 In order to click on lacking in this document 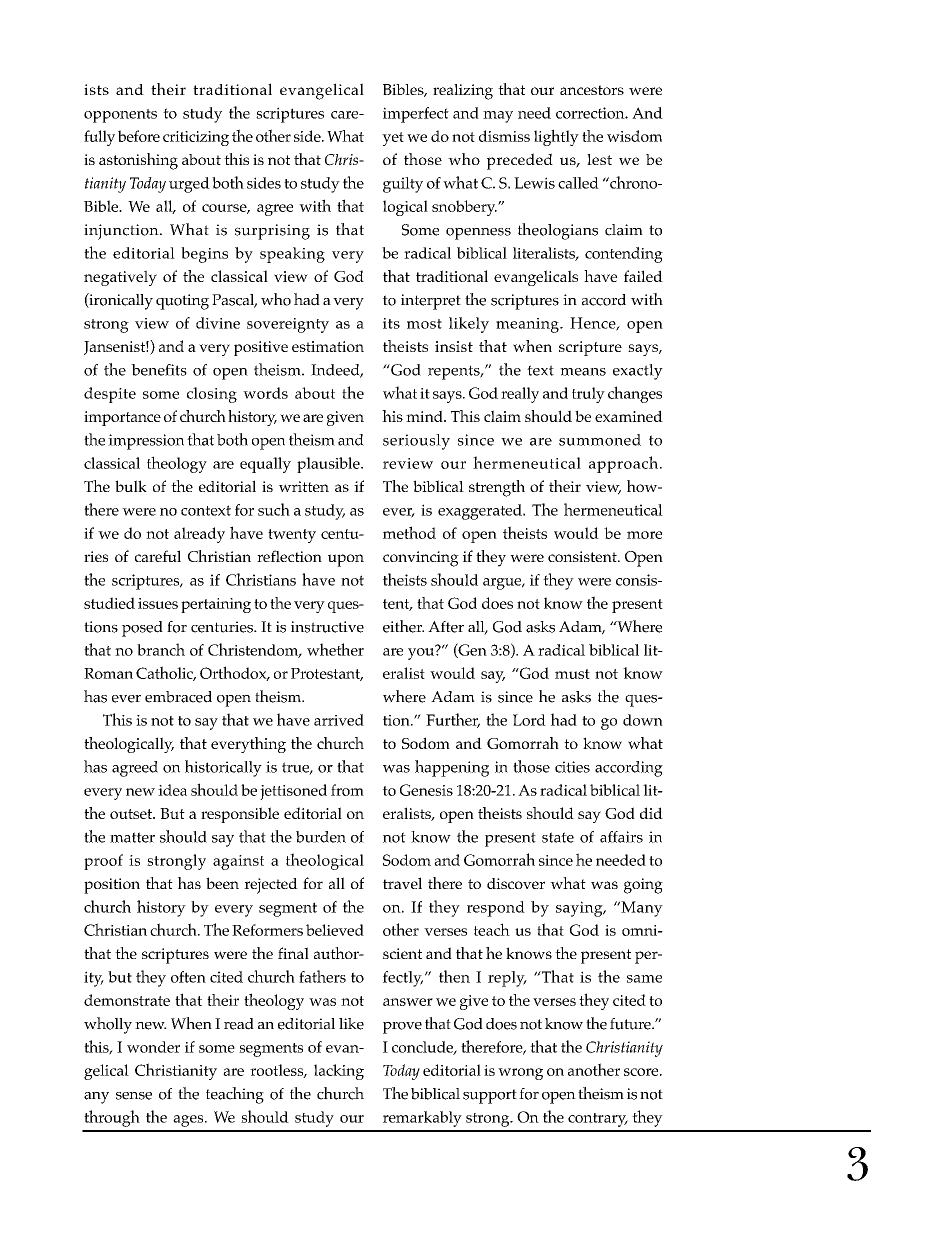, I will do `click(339, 1072)`.
